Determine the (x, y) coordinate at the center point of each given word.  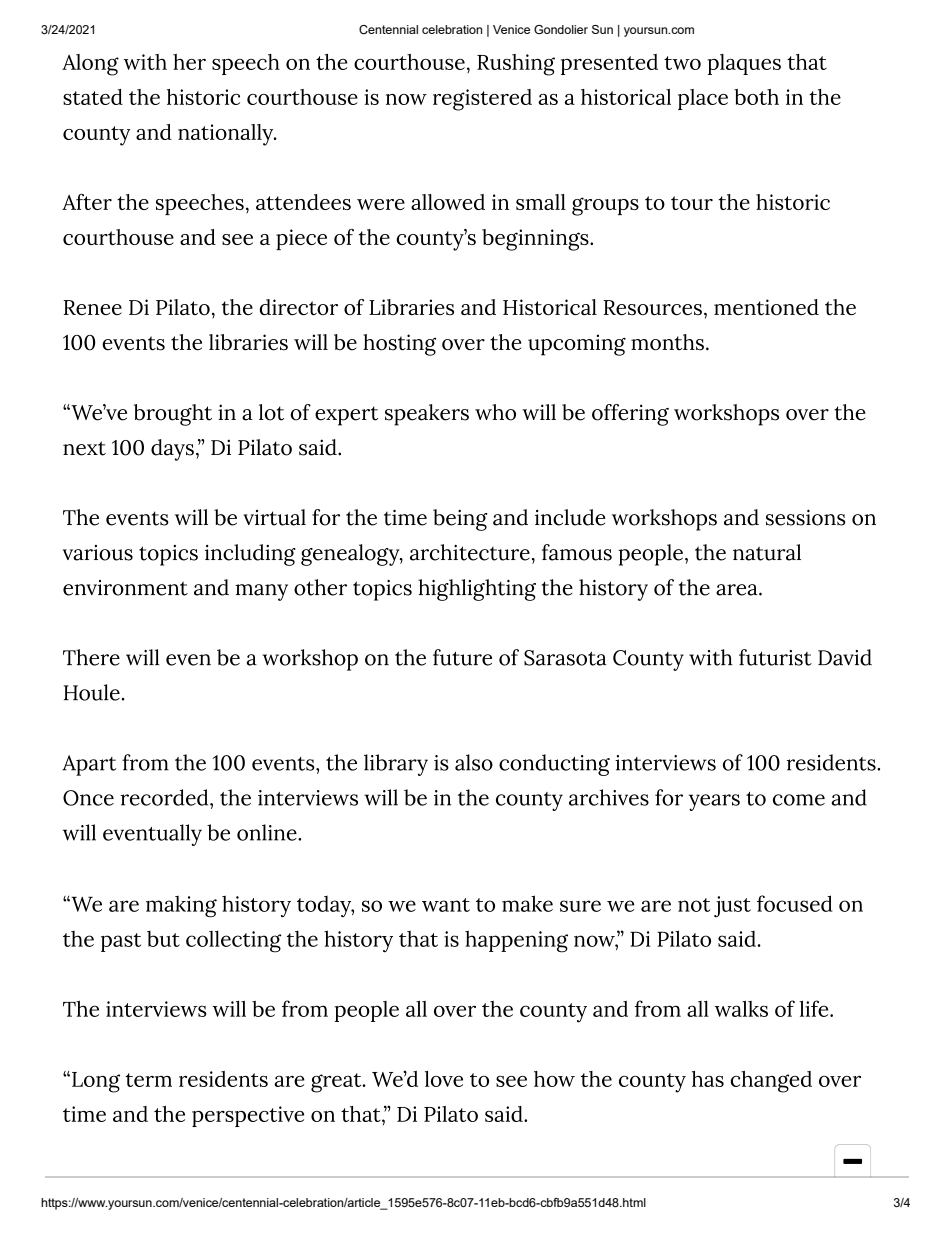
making (181, 906)
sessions (805, 517)
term (148, 1080)
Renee (92, 307)
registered (482, 100)
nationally (227, 135)
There (91, 657)
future (462, 657)
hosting (399, 345)
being (460, 520)
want (446, 905)
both (756, 97)
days (172, 450)
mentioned (766, 307)
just (732, 906)
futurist (775, 657)
